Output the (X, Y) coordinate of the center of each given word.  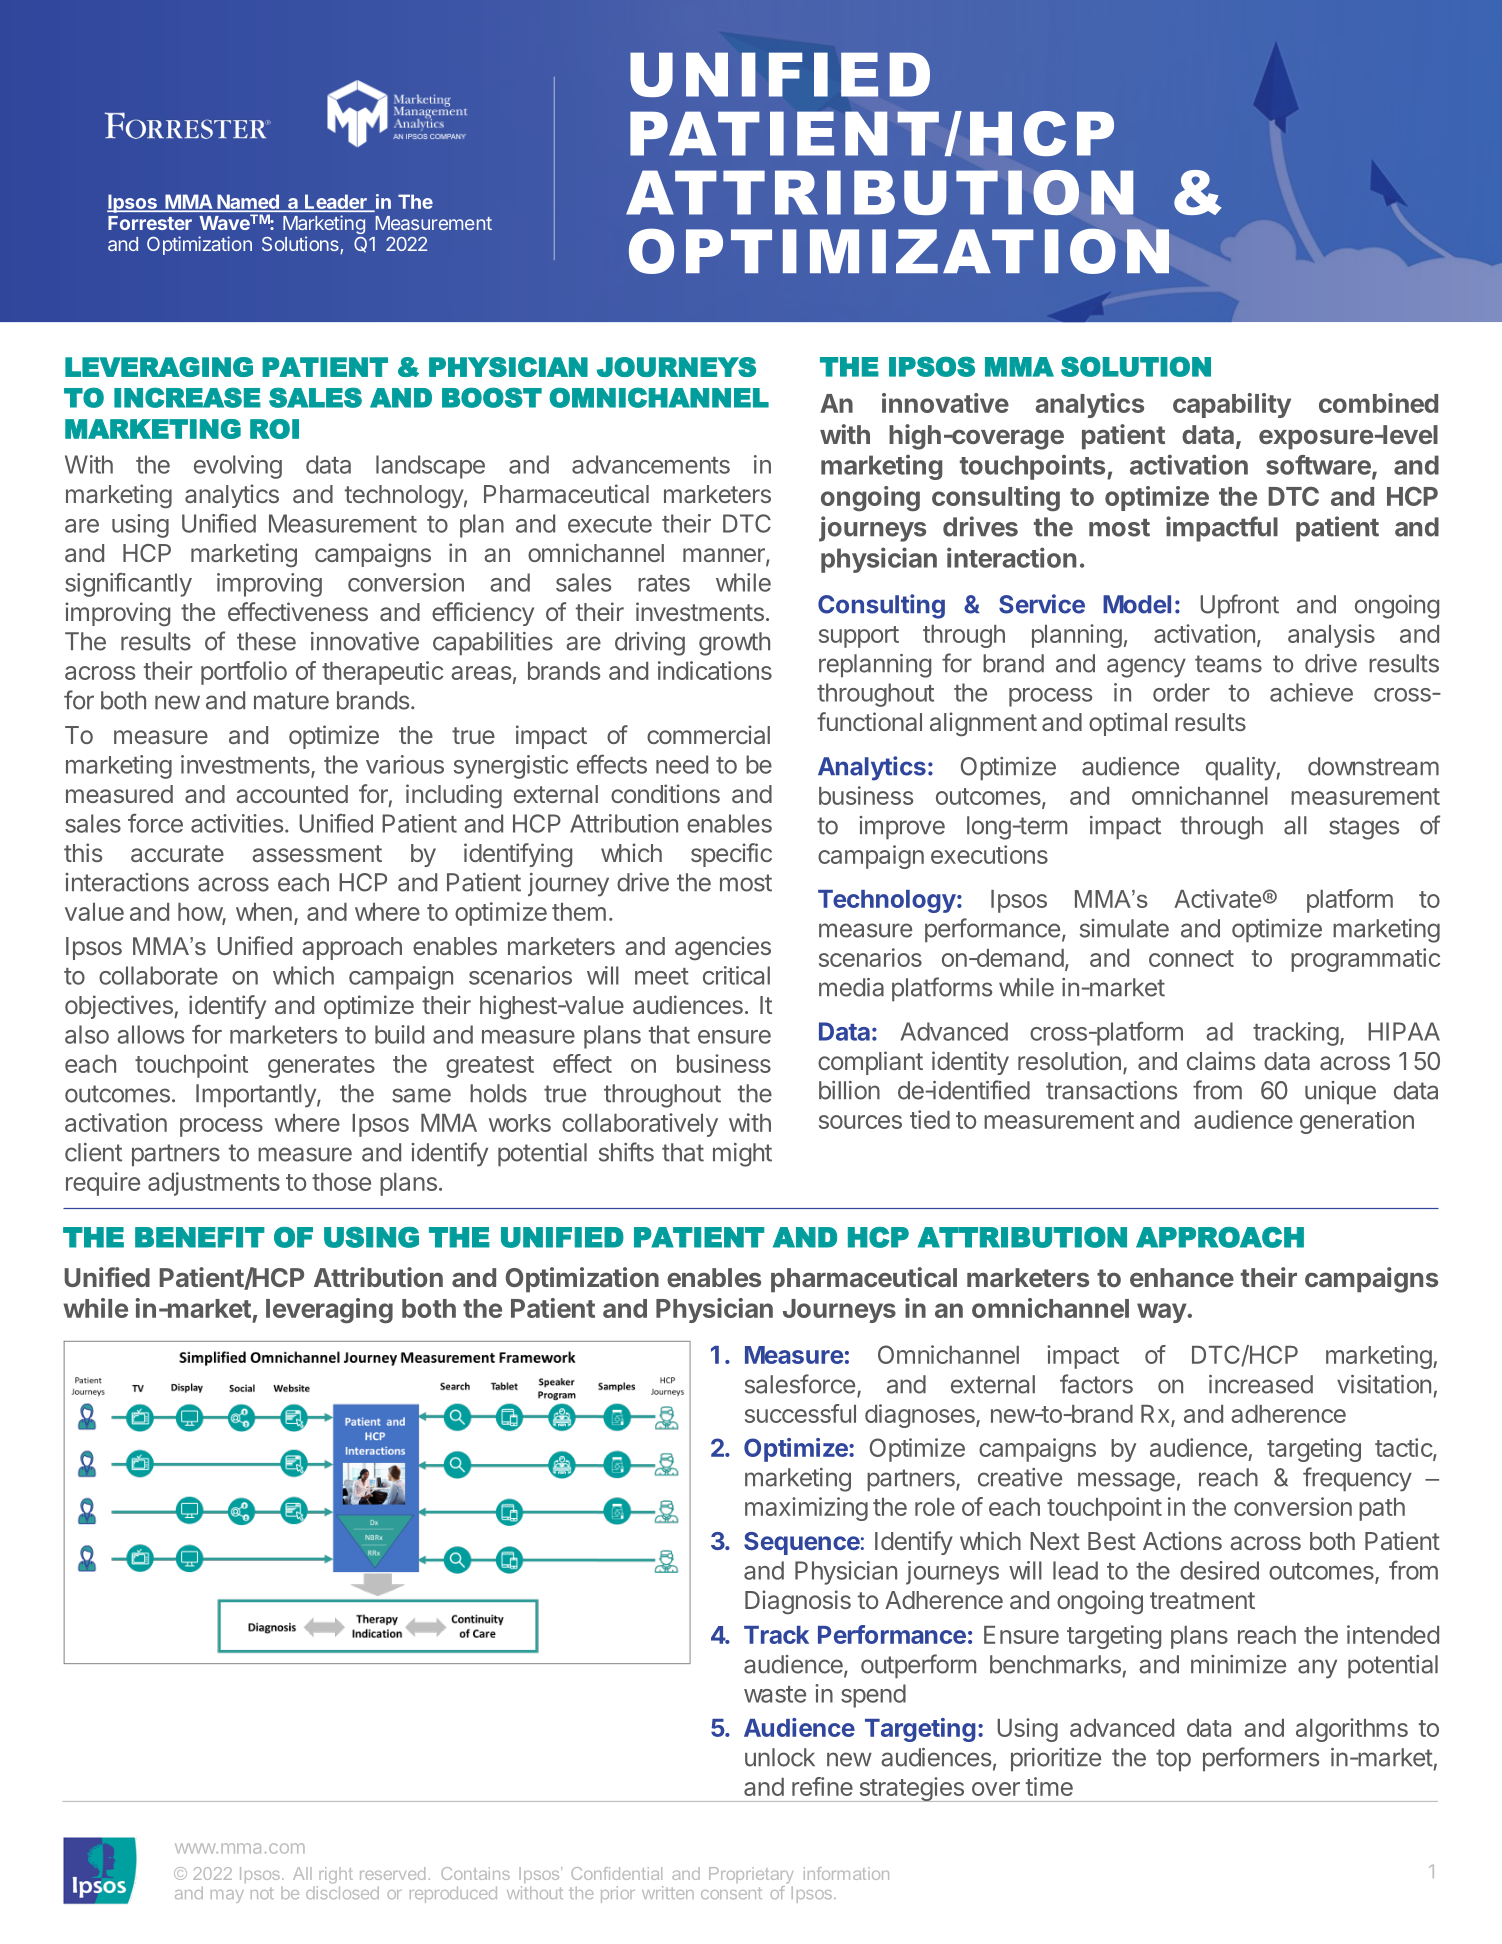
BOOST (492, 397)
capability (1232, 405)
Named (248, 203)
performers (1261, 1759)
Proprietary (751, 1875)
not (262, 1893)
